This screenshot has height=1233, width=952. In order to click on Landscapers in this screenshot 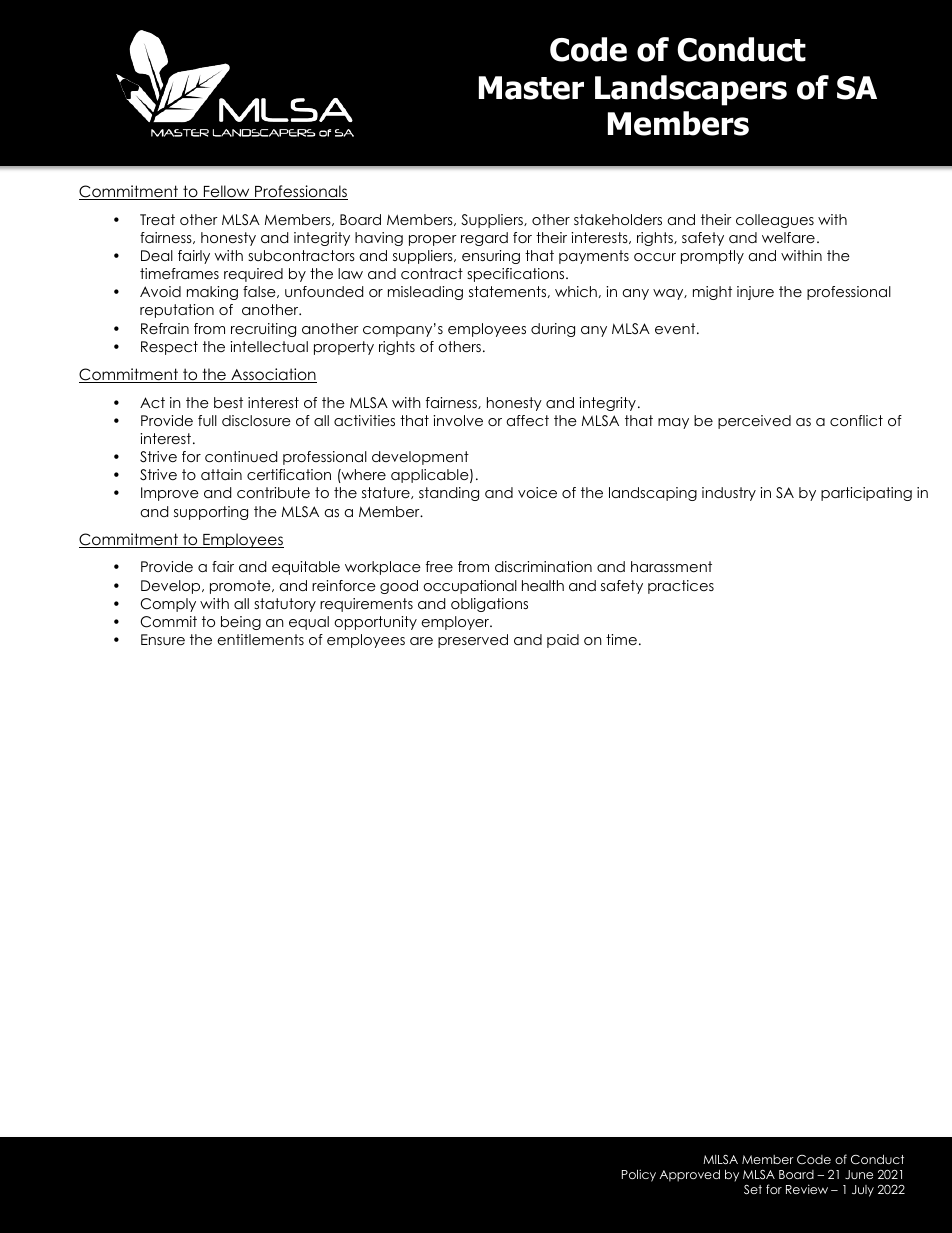, I will do `click(691, 90)`.
